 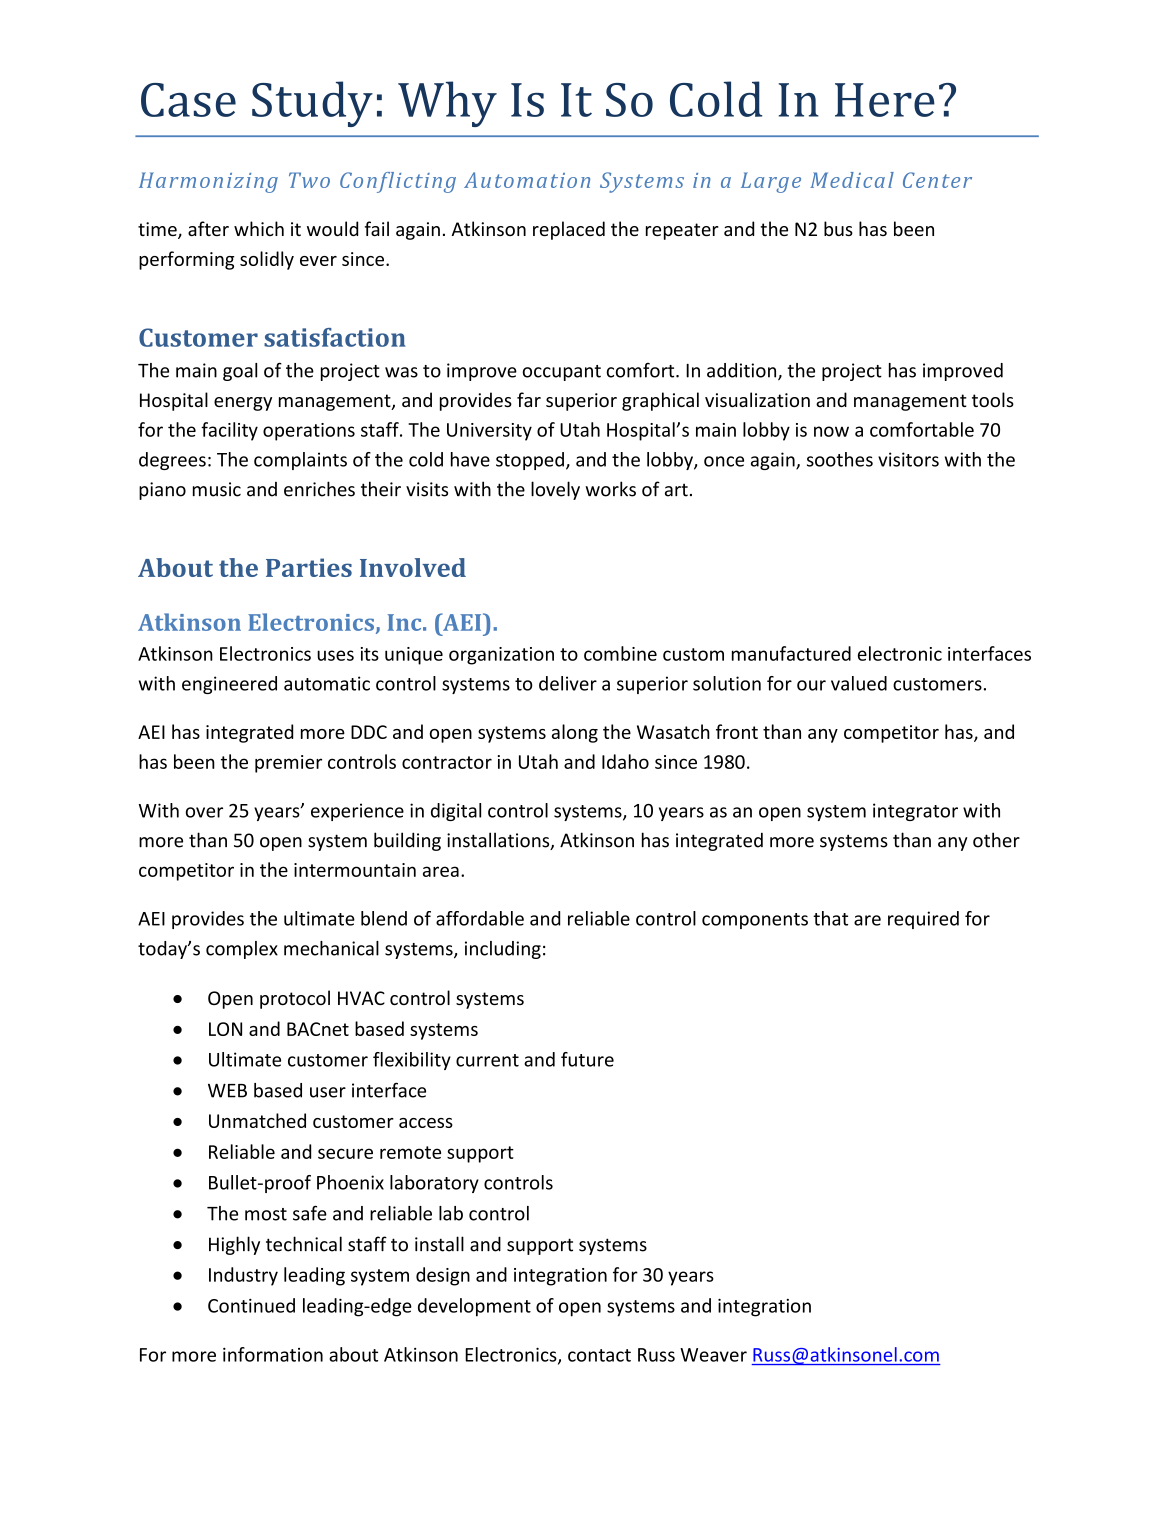 I want to click on stopped, so click(x=530, y=461).
